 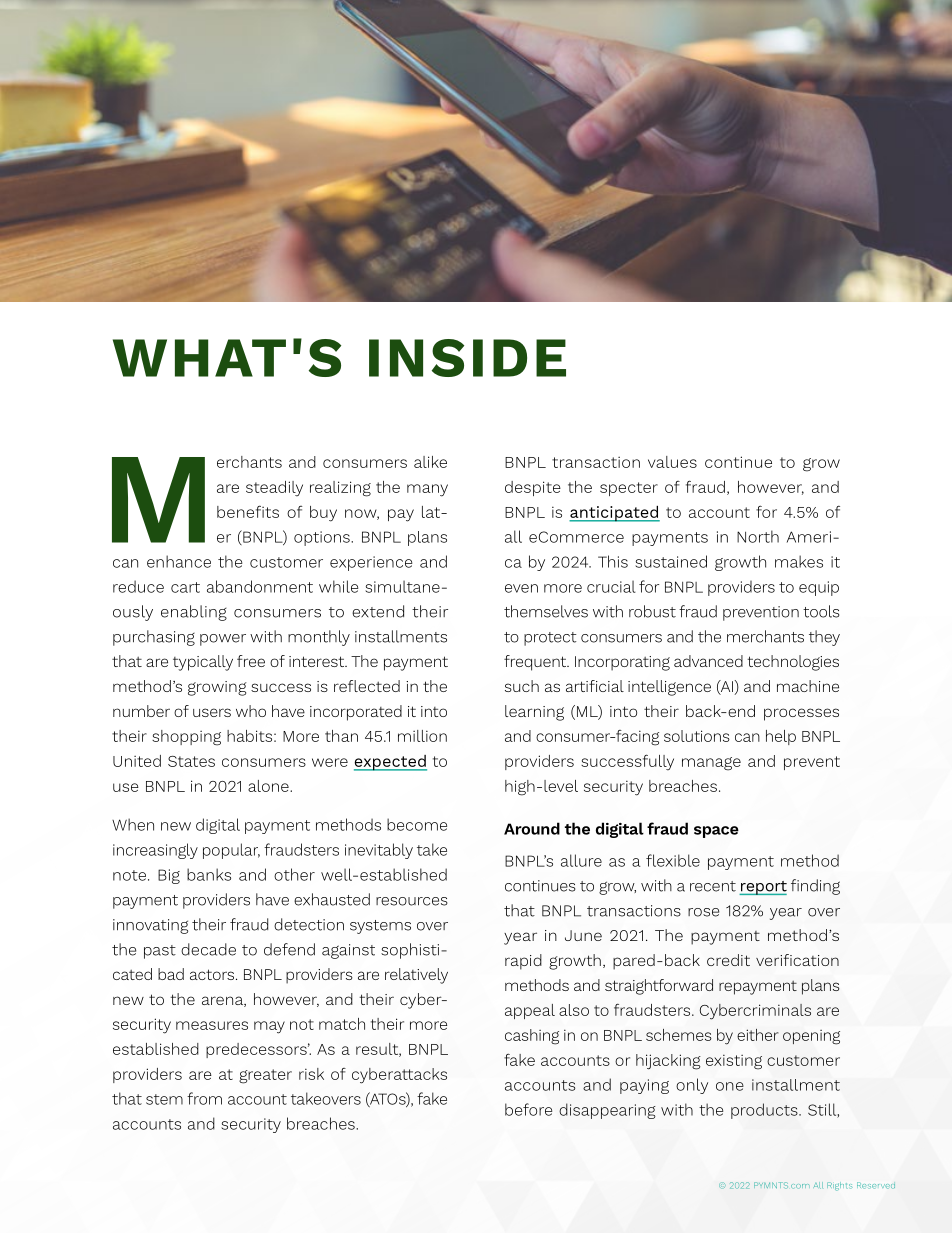 I want to click on steadily, so click(x=274, y=489).
